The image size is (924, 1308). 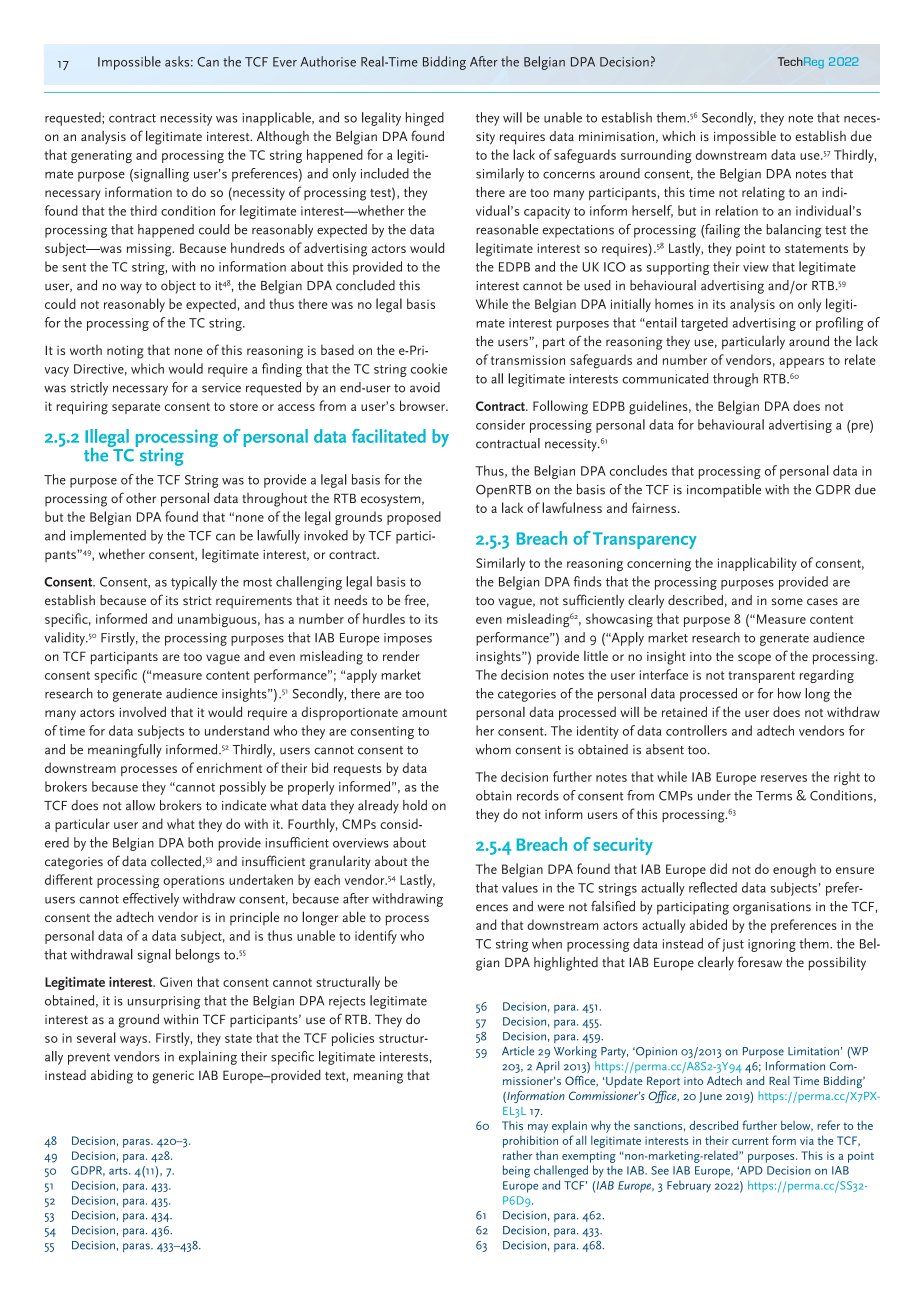 I want to click on generic, so click(x=173, y=1077).
